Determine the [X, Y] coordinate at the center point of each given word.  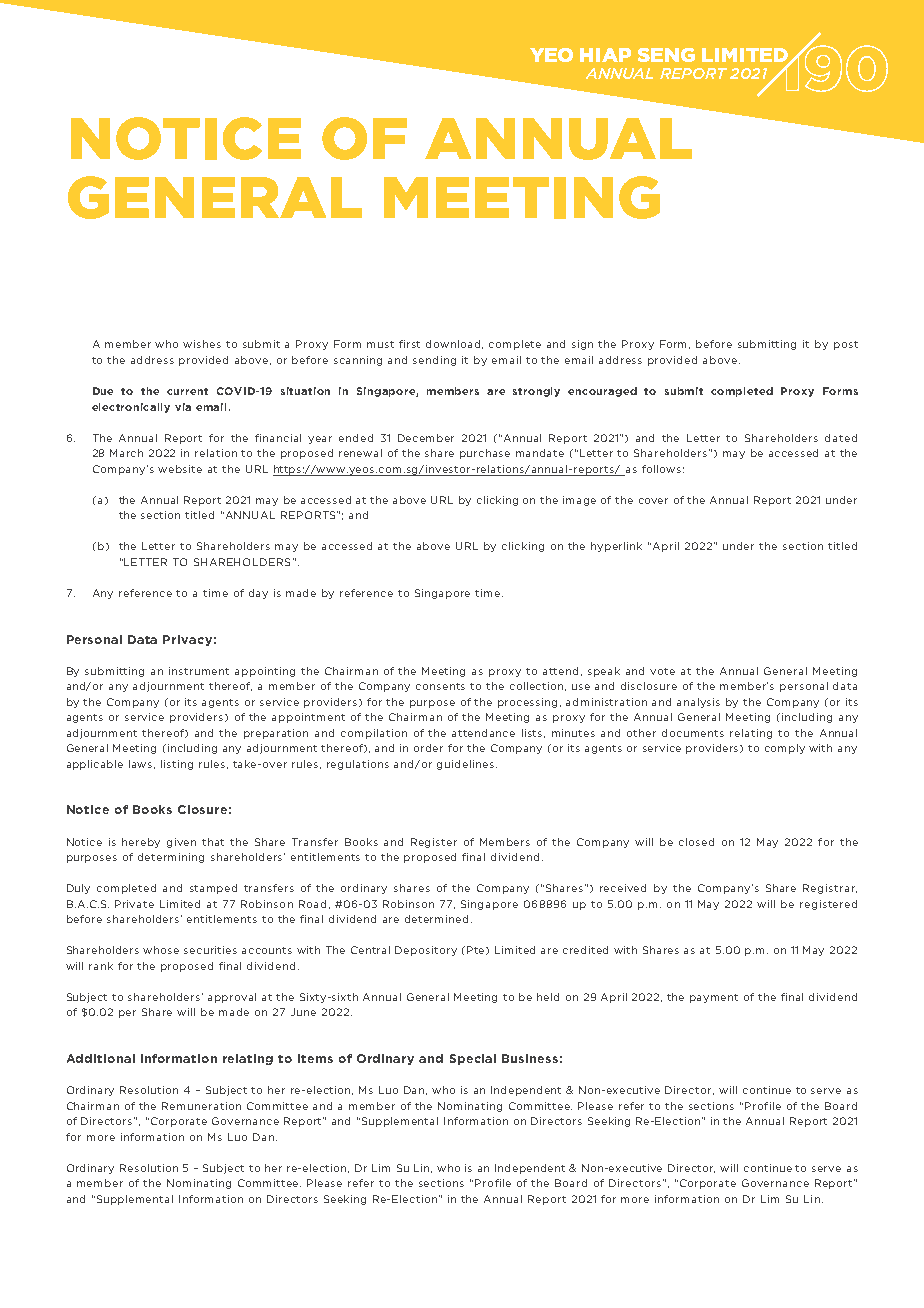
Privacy [187, 640]
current [187, 391]
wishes [202, 344]
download [454, 344]
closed [696, 842]
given [181, 843]
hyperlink [616, 547]
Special [473, 1059]
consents [440, 686]
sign [582, 345]
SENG [666, 55]
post [846, 345]
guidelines [467, 765]
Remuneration [201, 1106]
